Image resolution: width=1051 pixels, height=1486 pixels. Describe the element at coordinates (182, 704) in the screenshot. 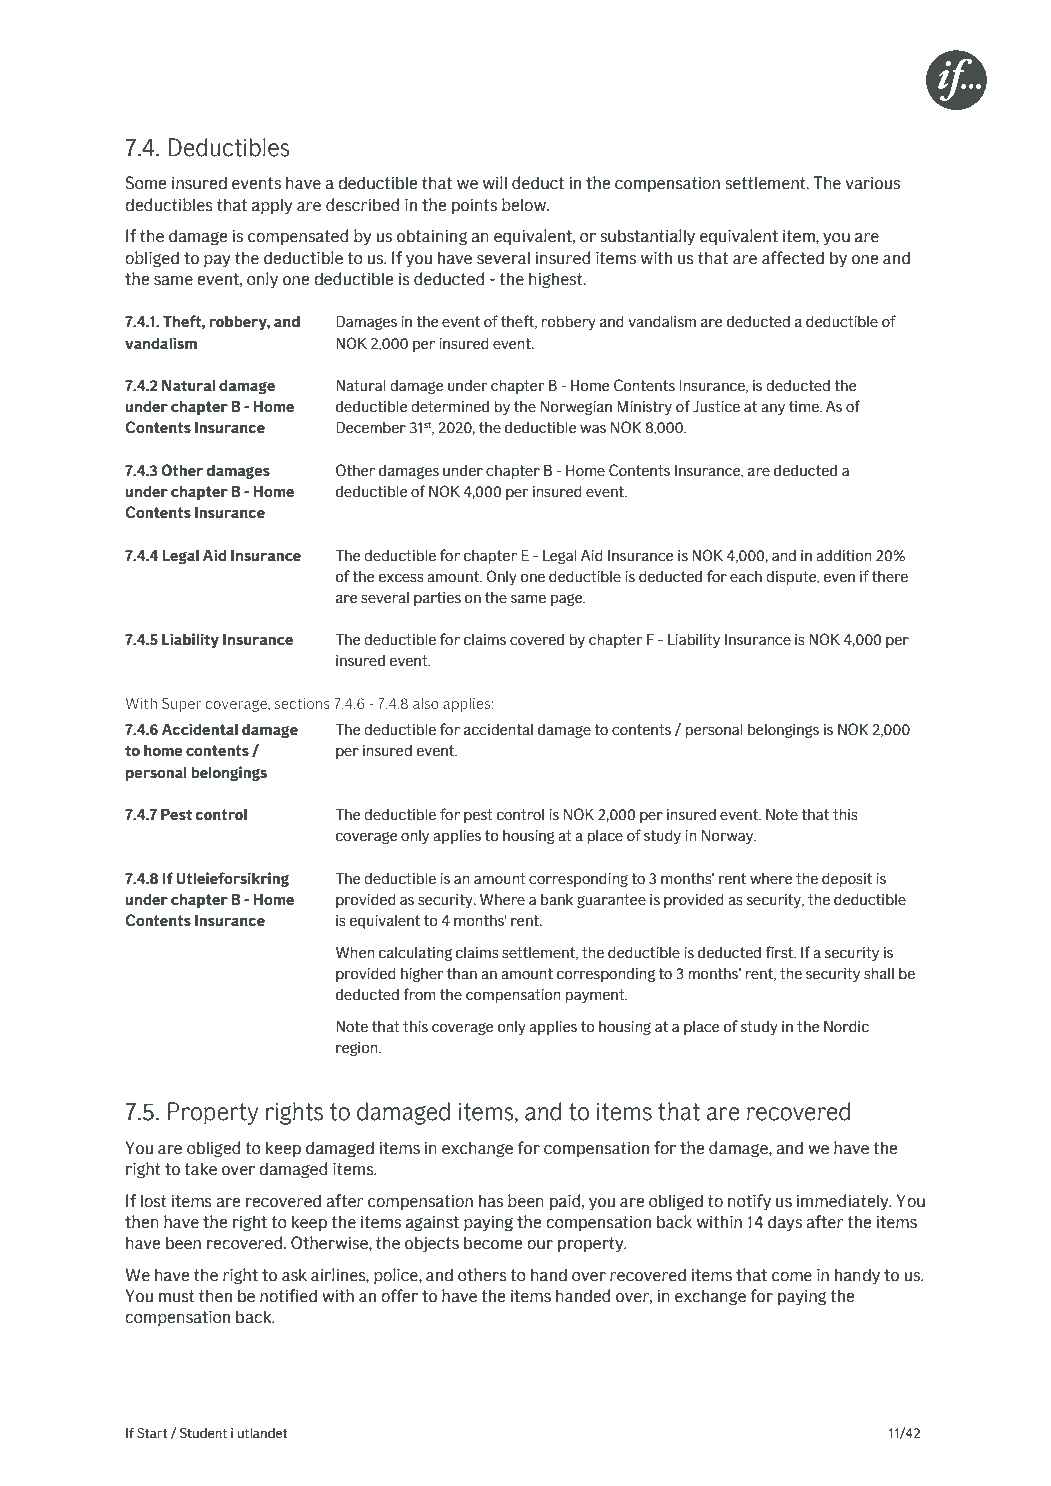

I see `Super` at that location.
